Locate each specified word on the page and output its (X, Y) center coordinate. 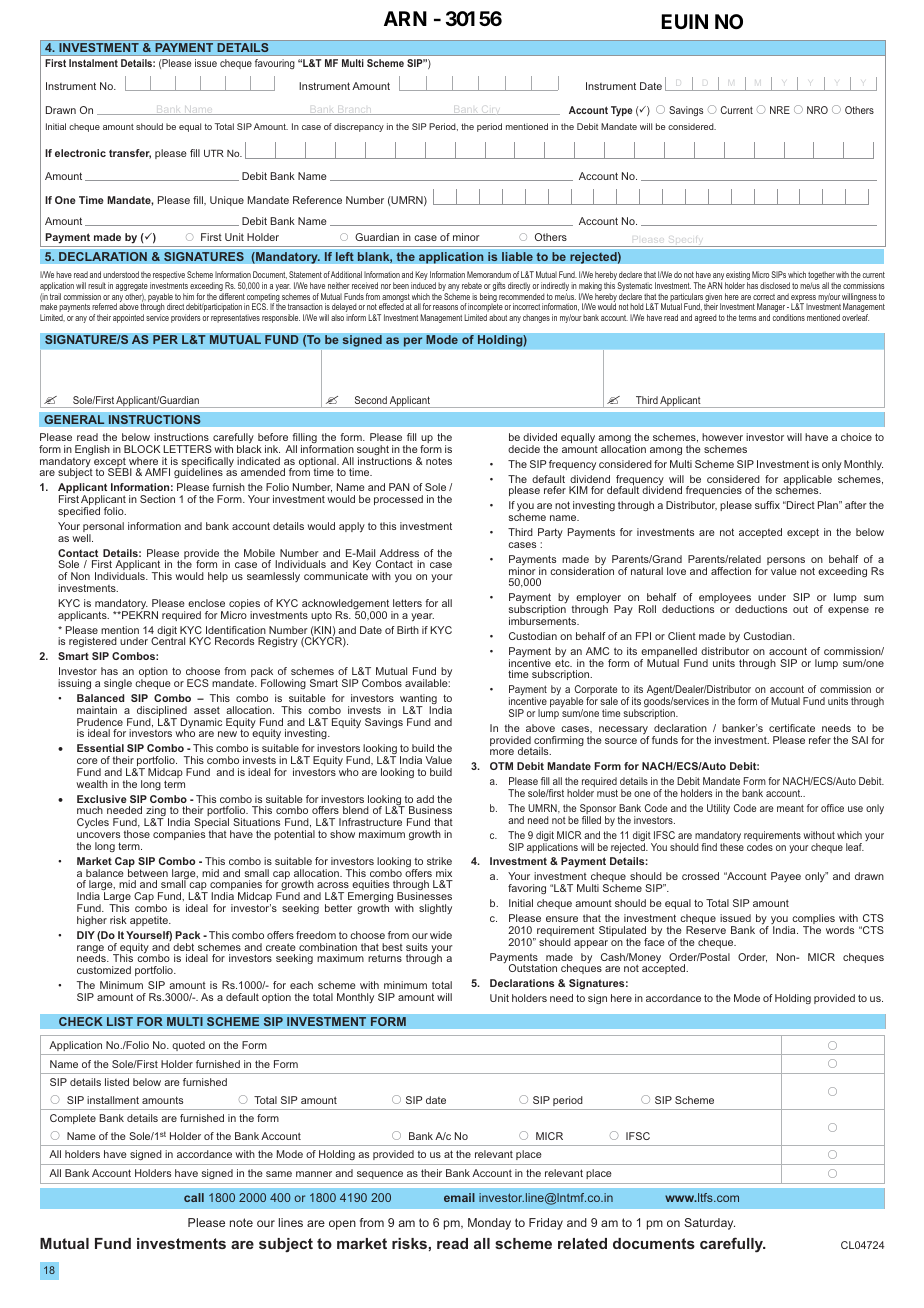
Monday (489, 1224)
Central (168, 641)
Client (682, 636)
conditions (789, 317)
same (279, 1174)
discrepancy (359, 127)
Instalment (93, 63)
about (498, 317)
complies (813, 920)
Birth (408, 630)
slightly (435, 909)
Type (621, 111)
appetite (150, 921)
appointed (128, 318)
